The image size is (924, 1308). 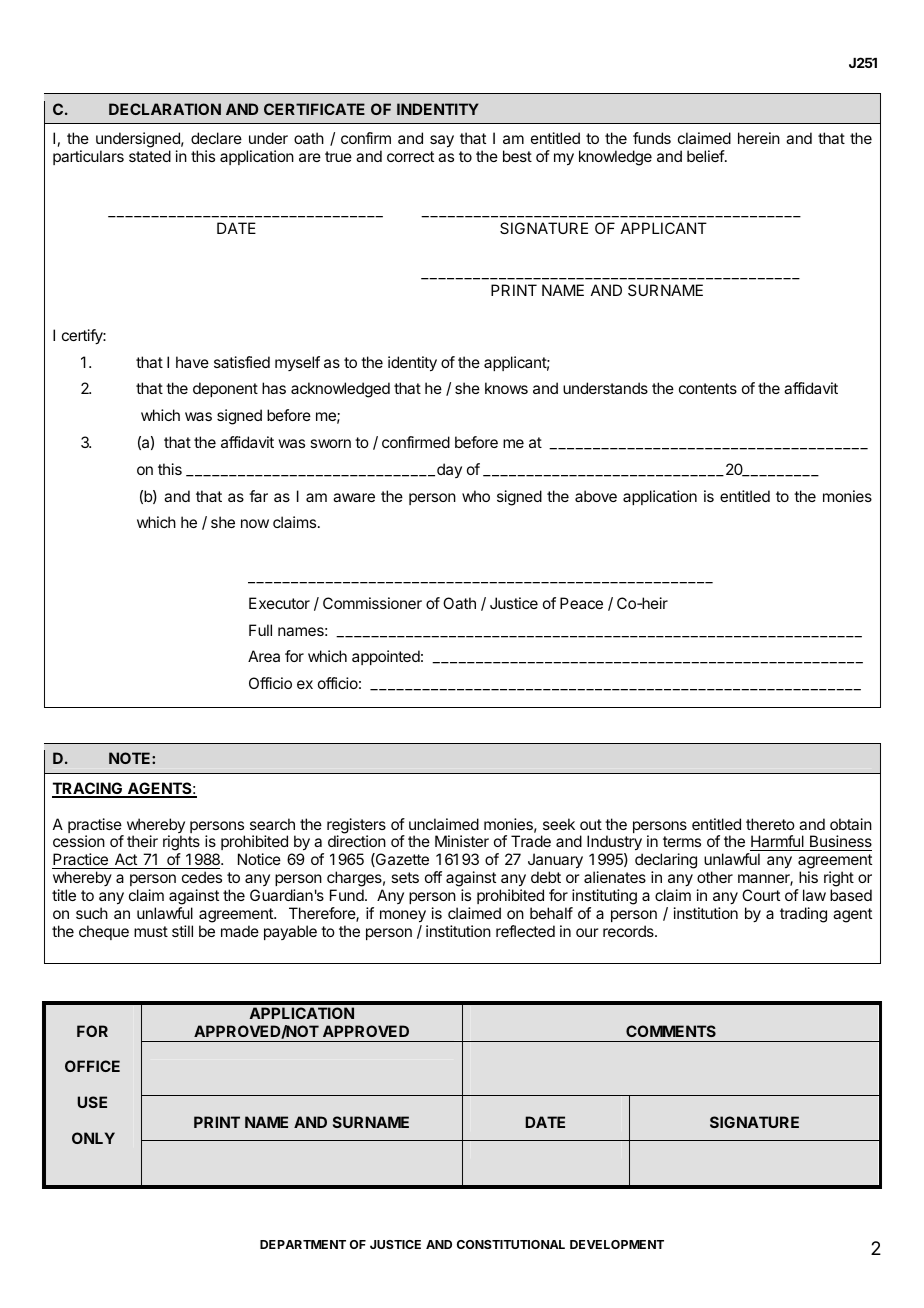 What do you see at coordinates (264, 656) in the document?
I see `Area` at bounding box center [264, 656].
